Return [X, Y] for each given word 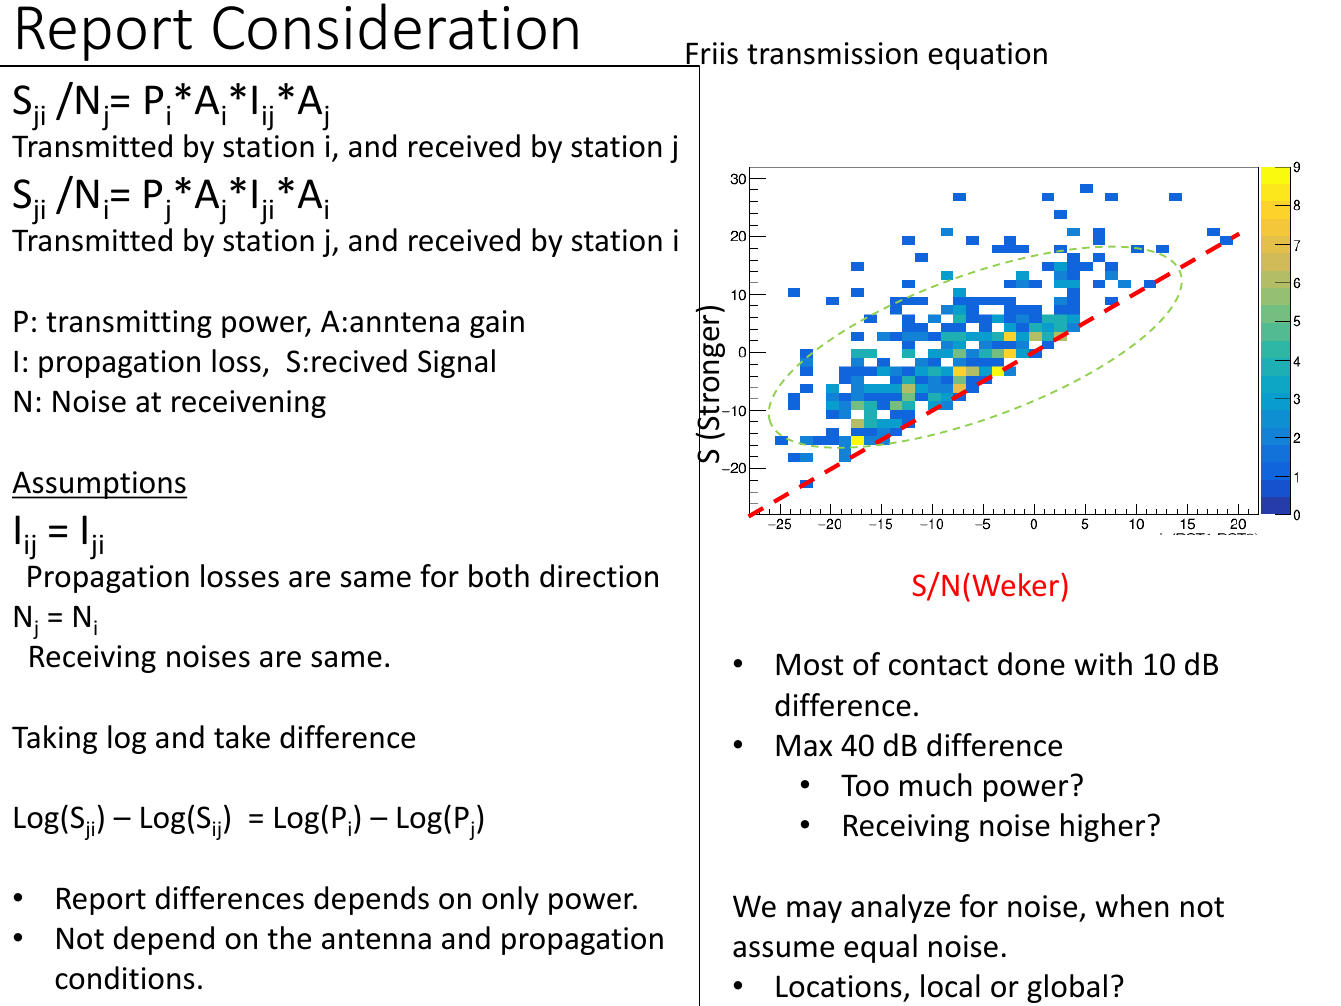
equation [987, 56]
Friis [711, 54]
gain [497, 324]
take [242, 737]
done [1031, 664]
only [510, 900]
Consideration [395, 26]
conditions [125, 978]
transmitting [129, 324]
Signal [456, 363]
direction [599, 576]
